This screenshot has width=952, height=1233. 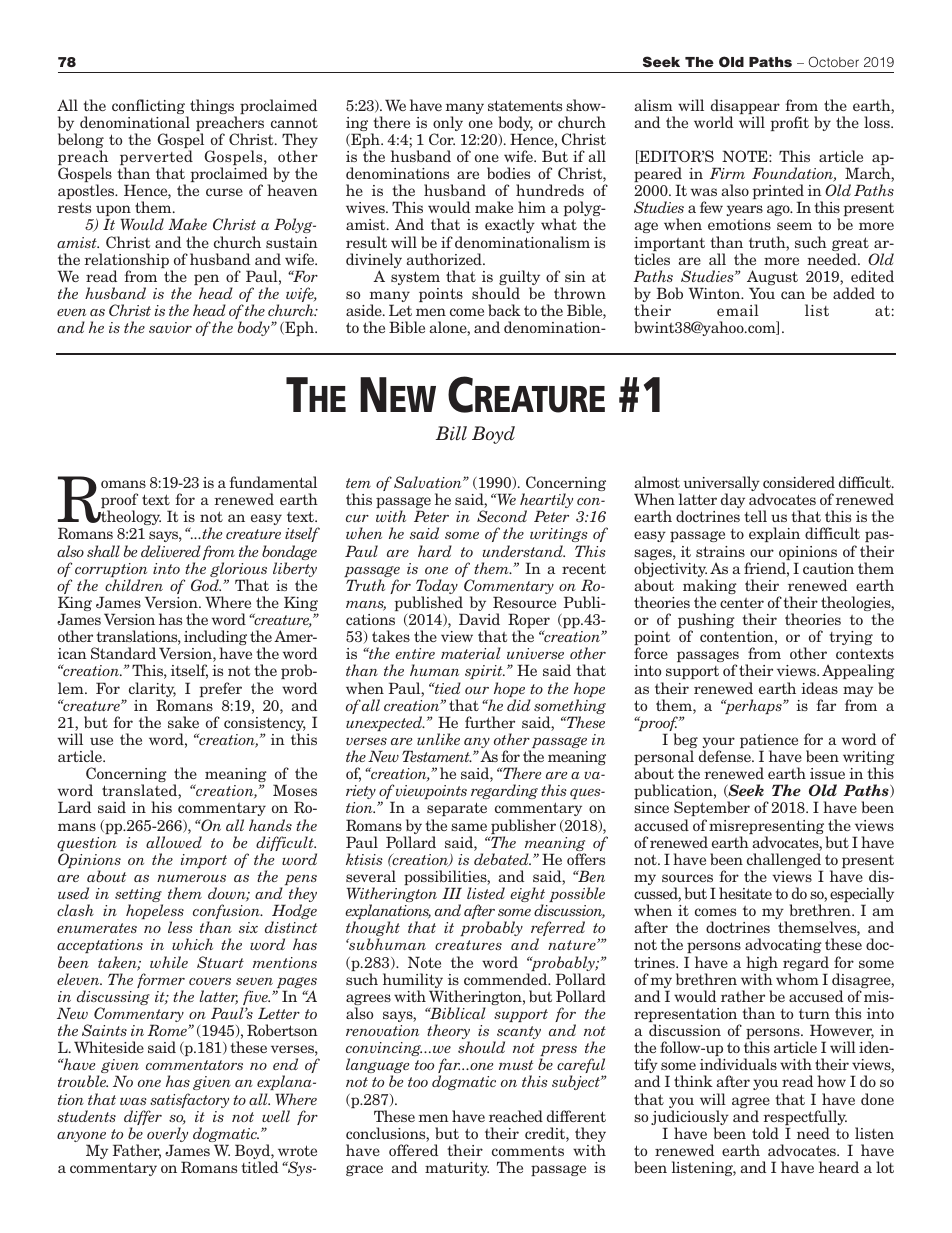 What do you see at coordinates (516, 1116) in the screenshot?
I see `reached` at bounding box center [516, 1116].
